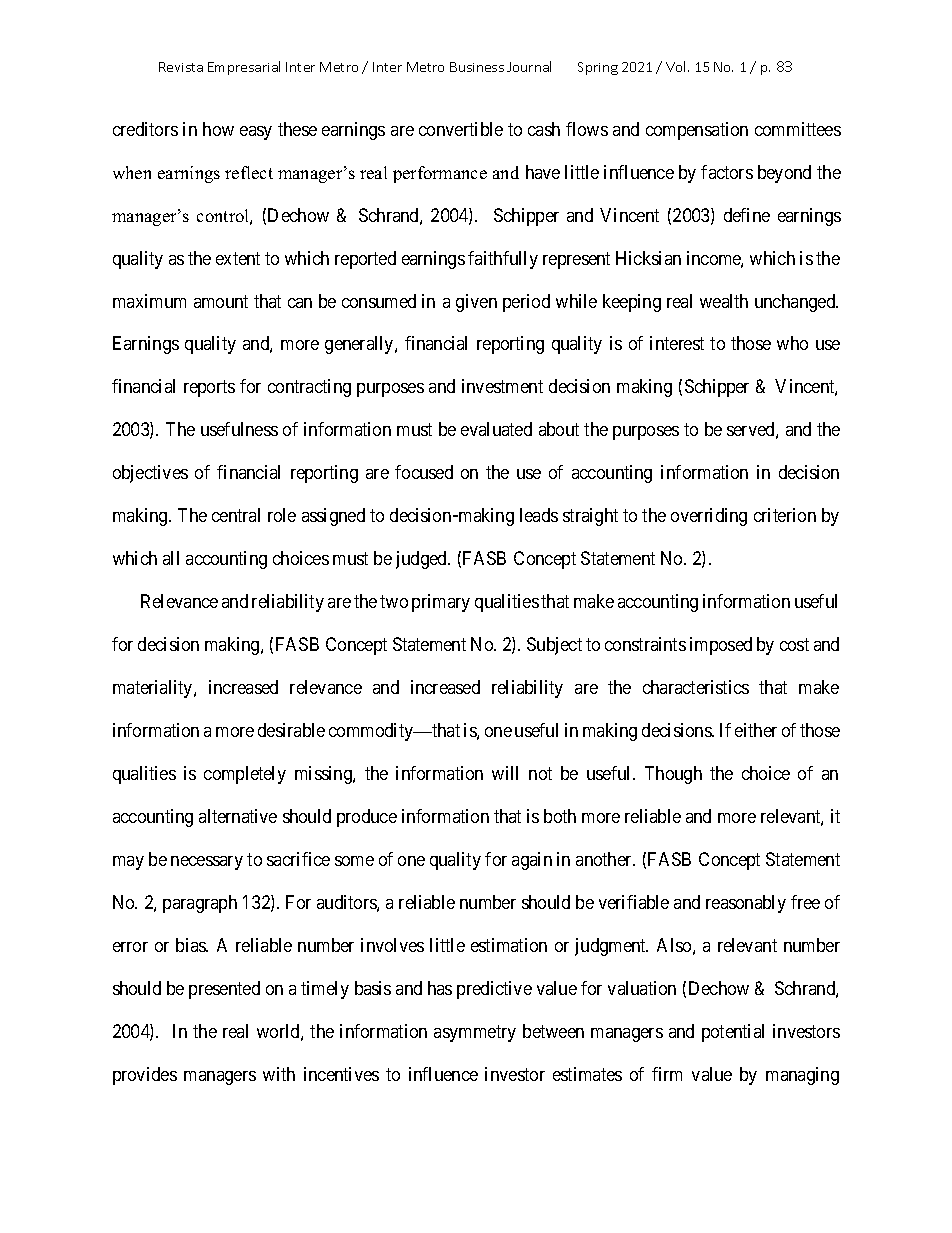 Image resolution: width=952 pixels, height=1233 pixels. What do you see at coordinates (224, 990) in the screenshot?
I see `presented` at bounding box center [224, 990].
